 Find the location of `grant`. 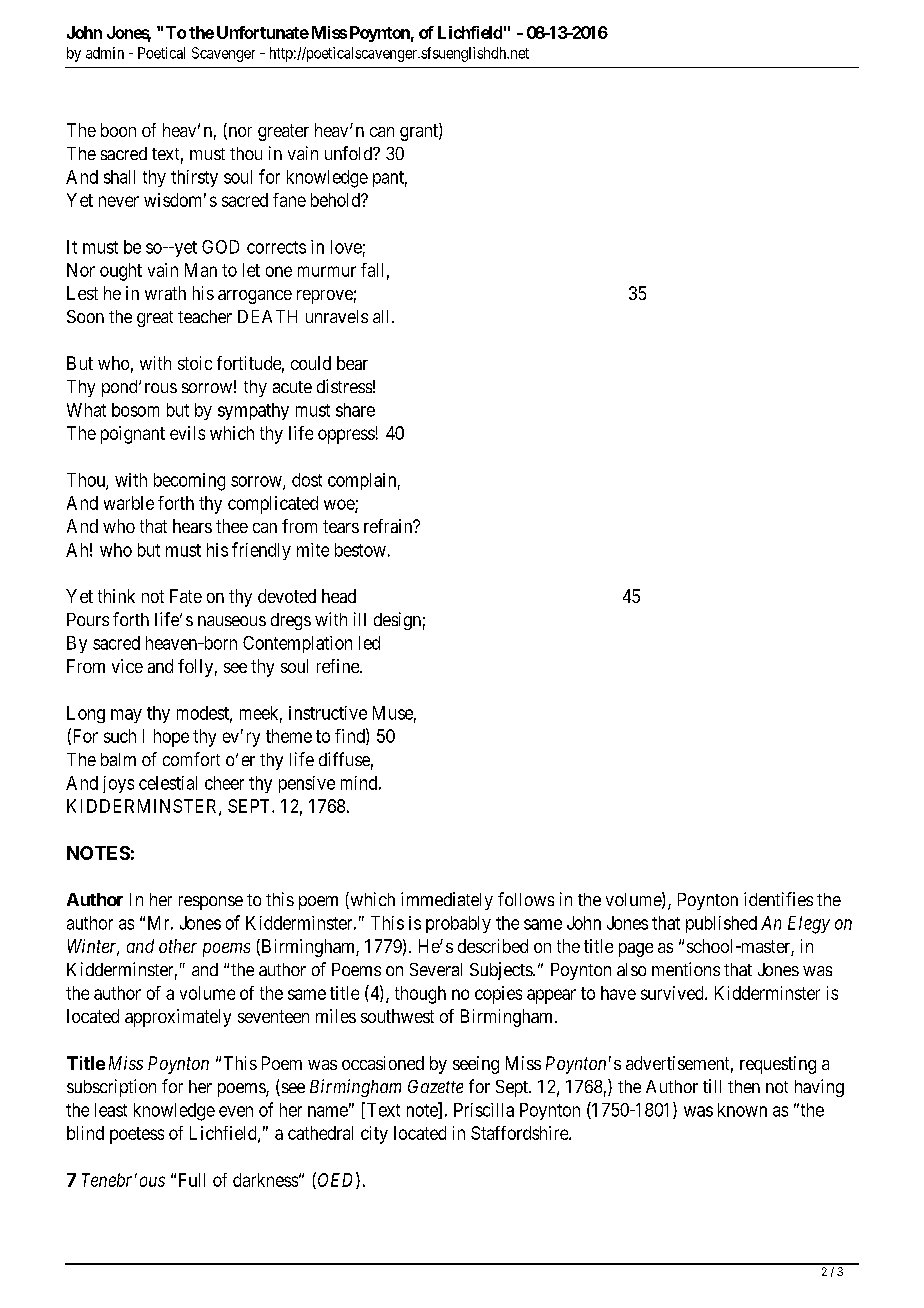

grant is located at coordinates (420, 132).
